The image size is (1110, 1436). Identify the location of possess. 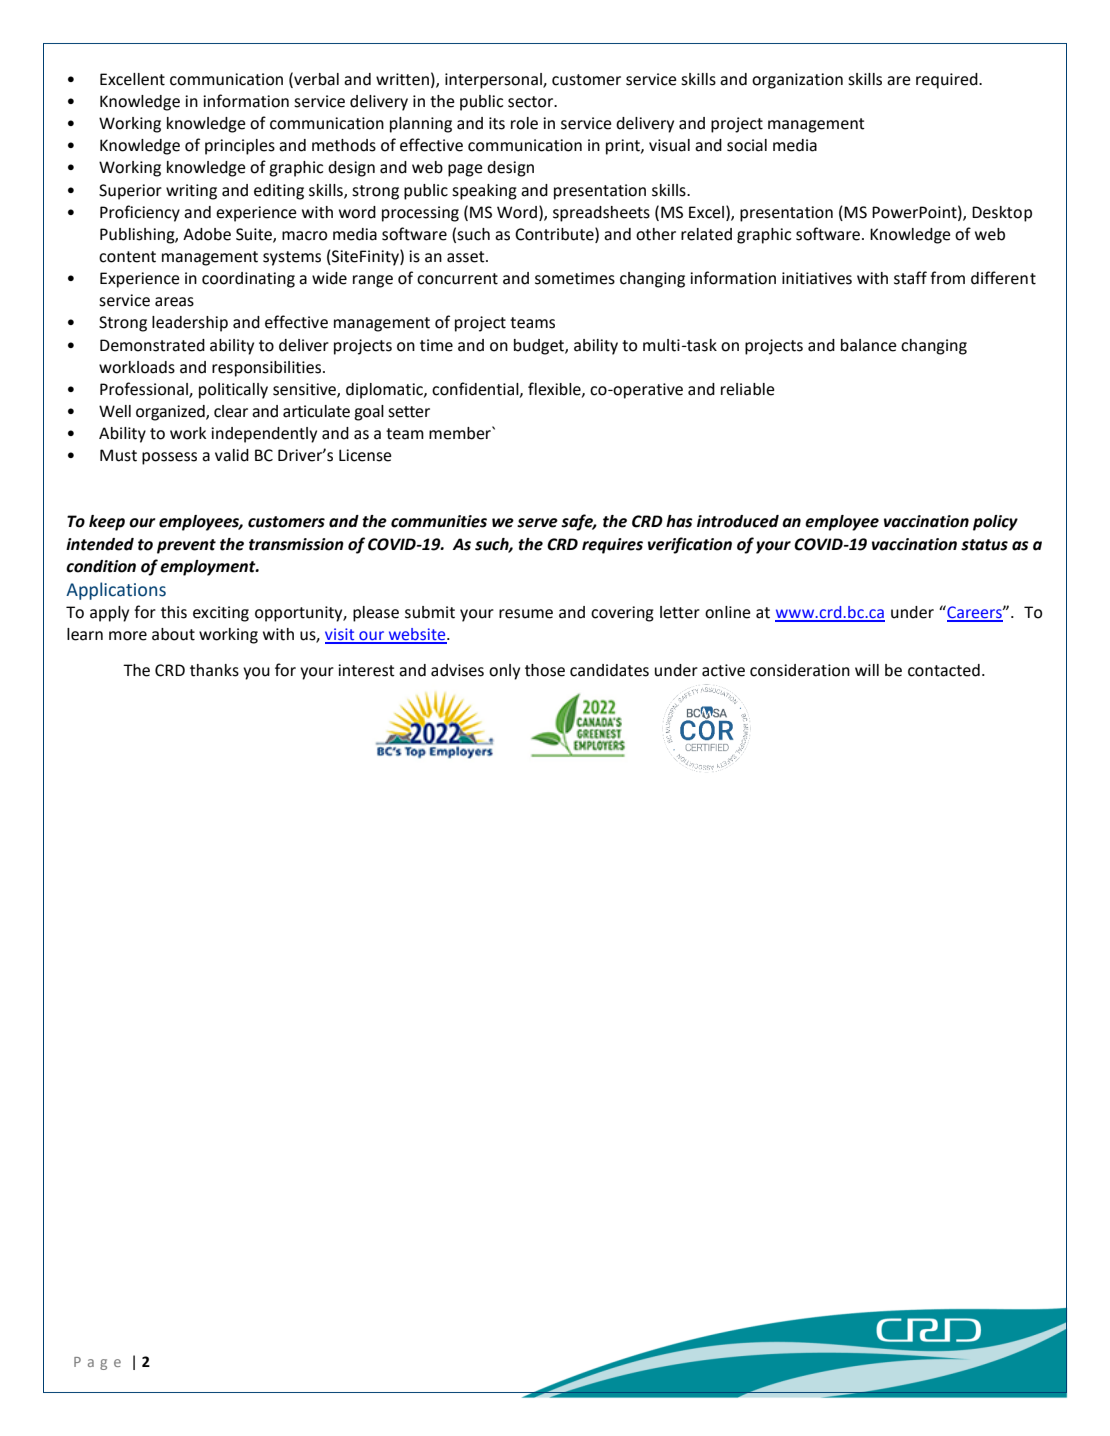
(169, 458).
